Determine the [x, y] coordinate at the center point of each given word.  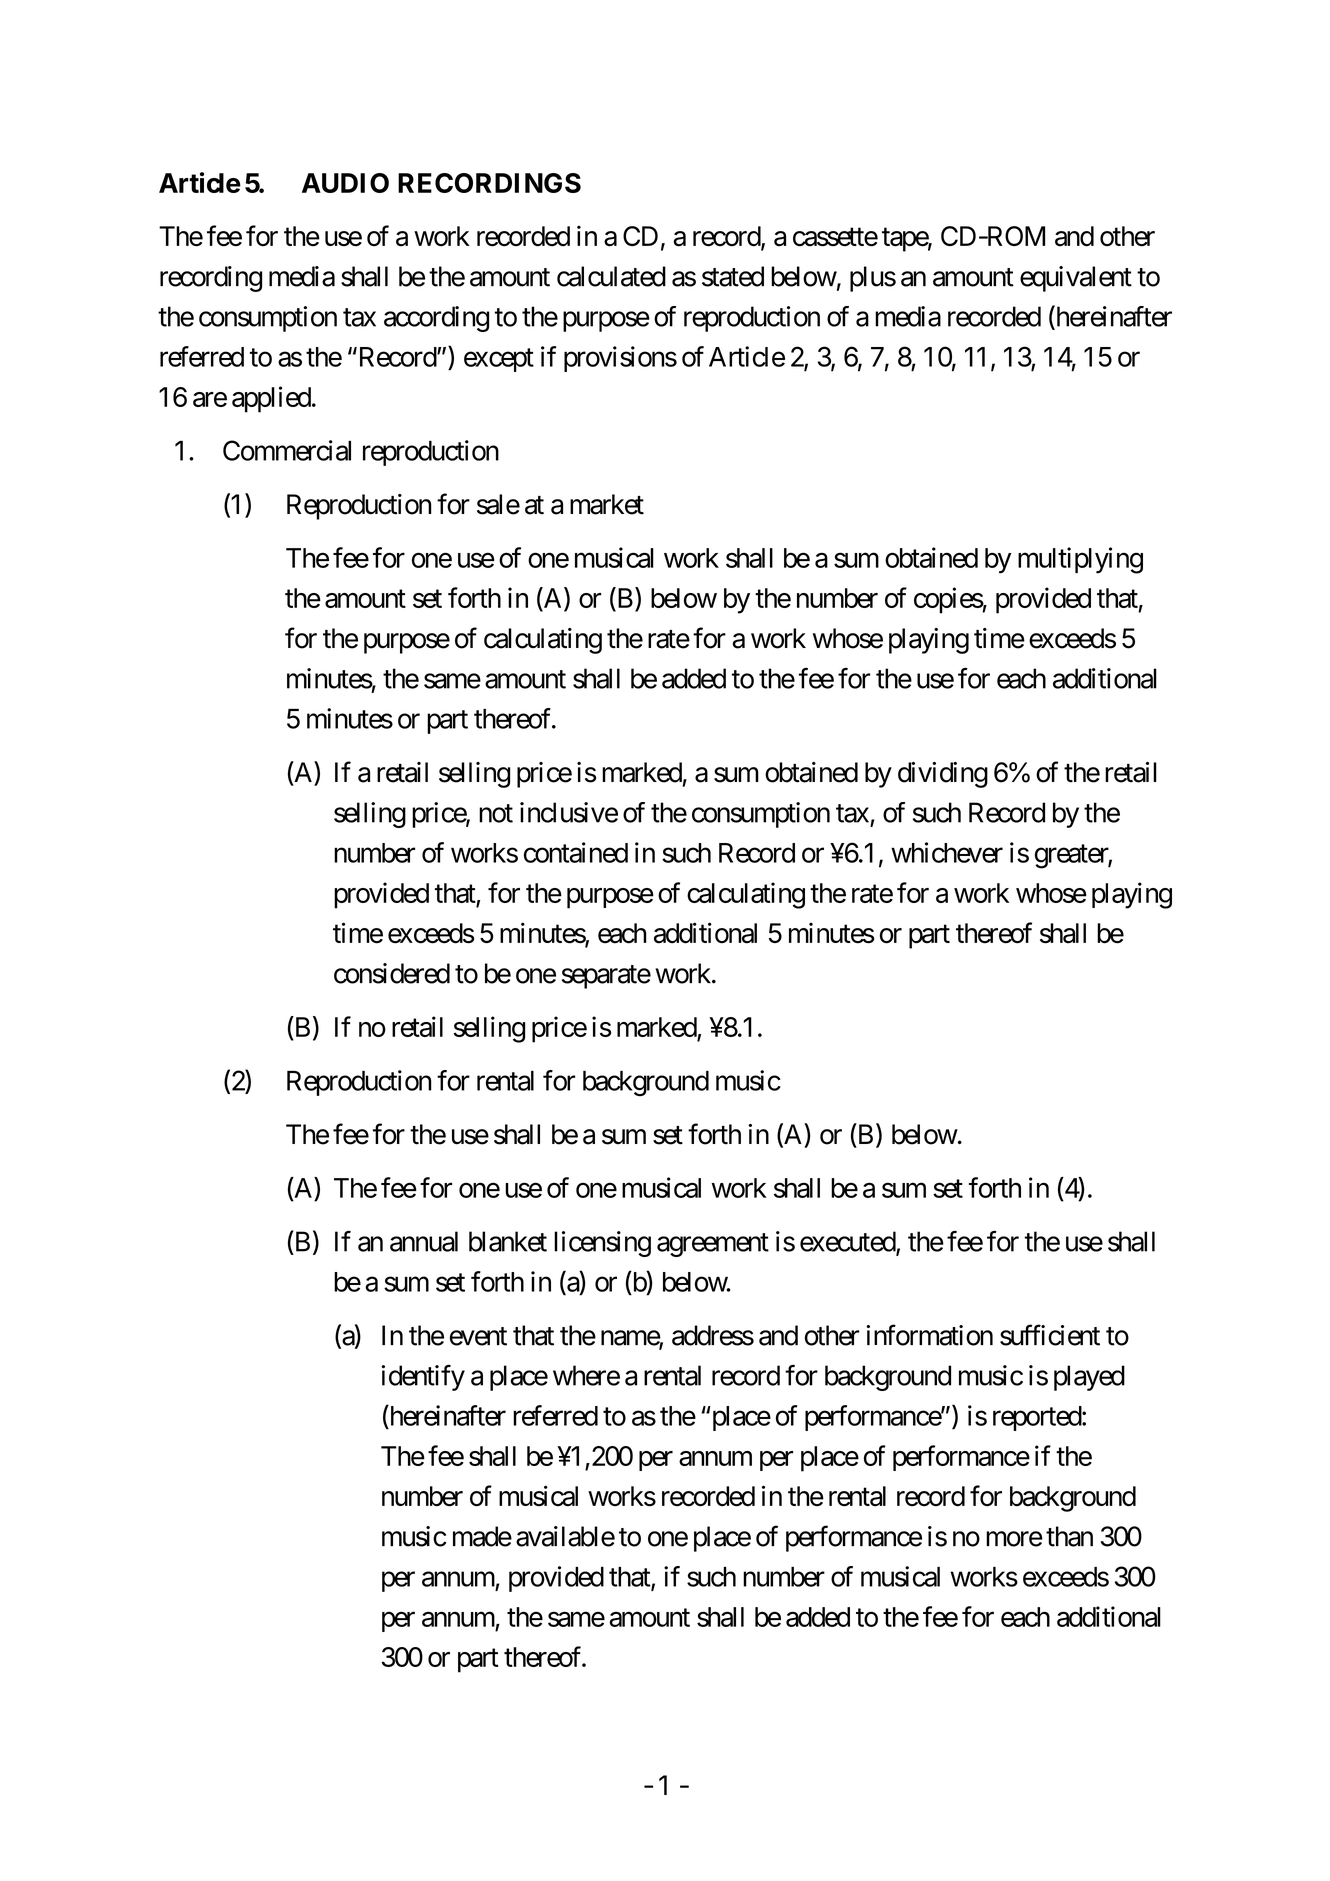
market [607, 504]
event [478, 1336]
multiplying [1080, 560]
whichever [947, 852]
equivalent [1076, 279]
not [496, 813]
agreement [713, 1245]
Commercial [287, 450]
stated [733, 276]
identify [423, 1378]
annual [424, 1241]
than [1069, 1536]
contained [576, 852]
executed [848, 1242]
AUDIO [345, 183]
